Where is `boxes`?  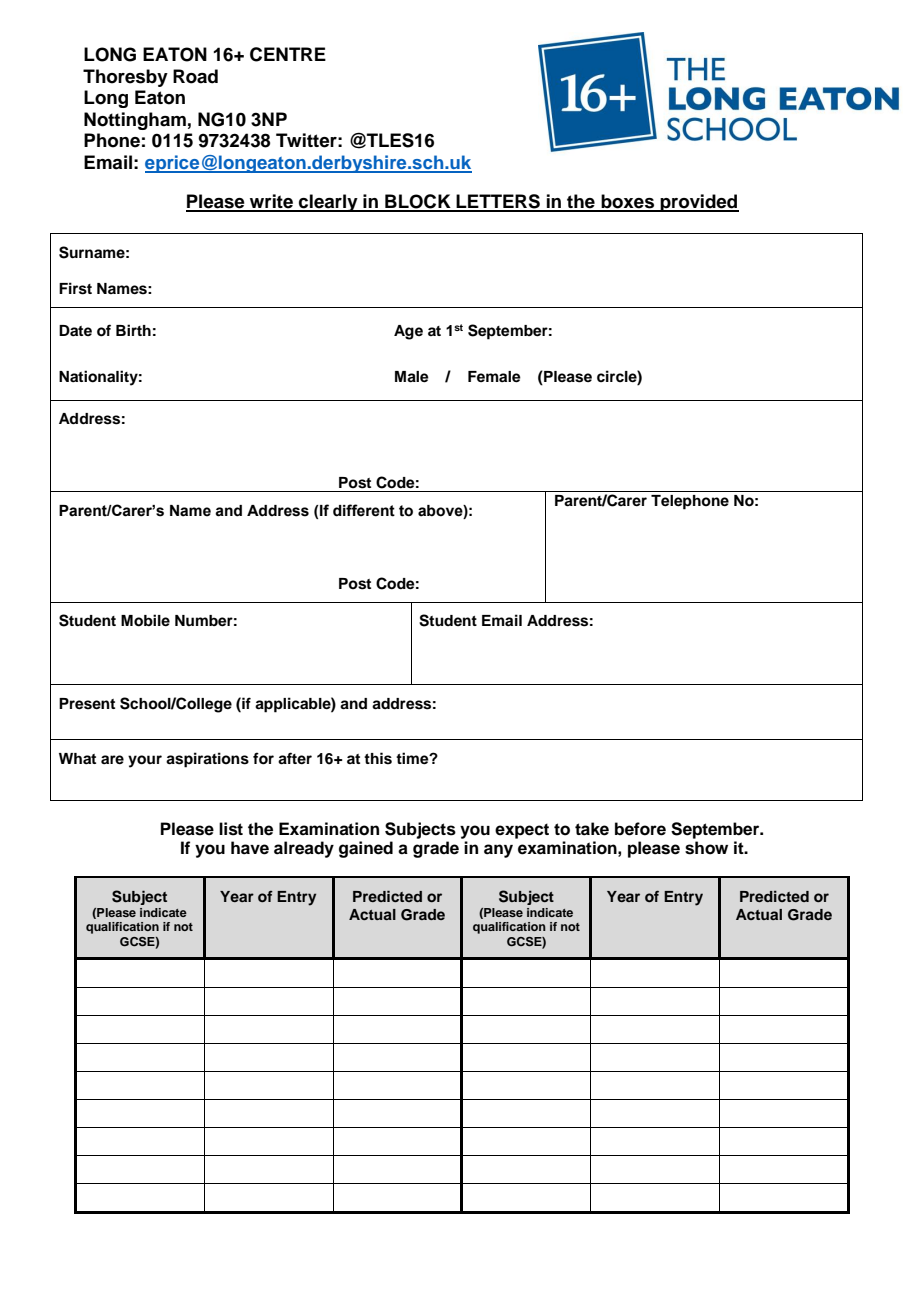 boxes is located at coordinates (627, 202).
